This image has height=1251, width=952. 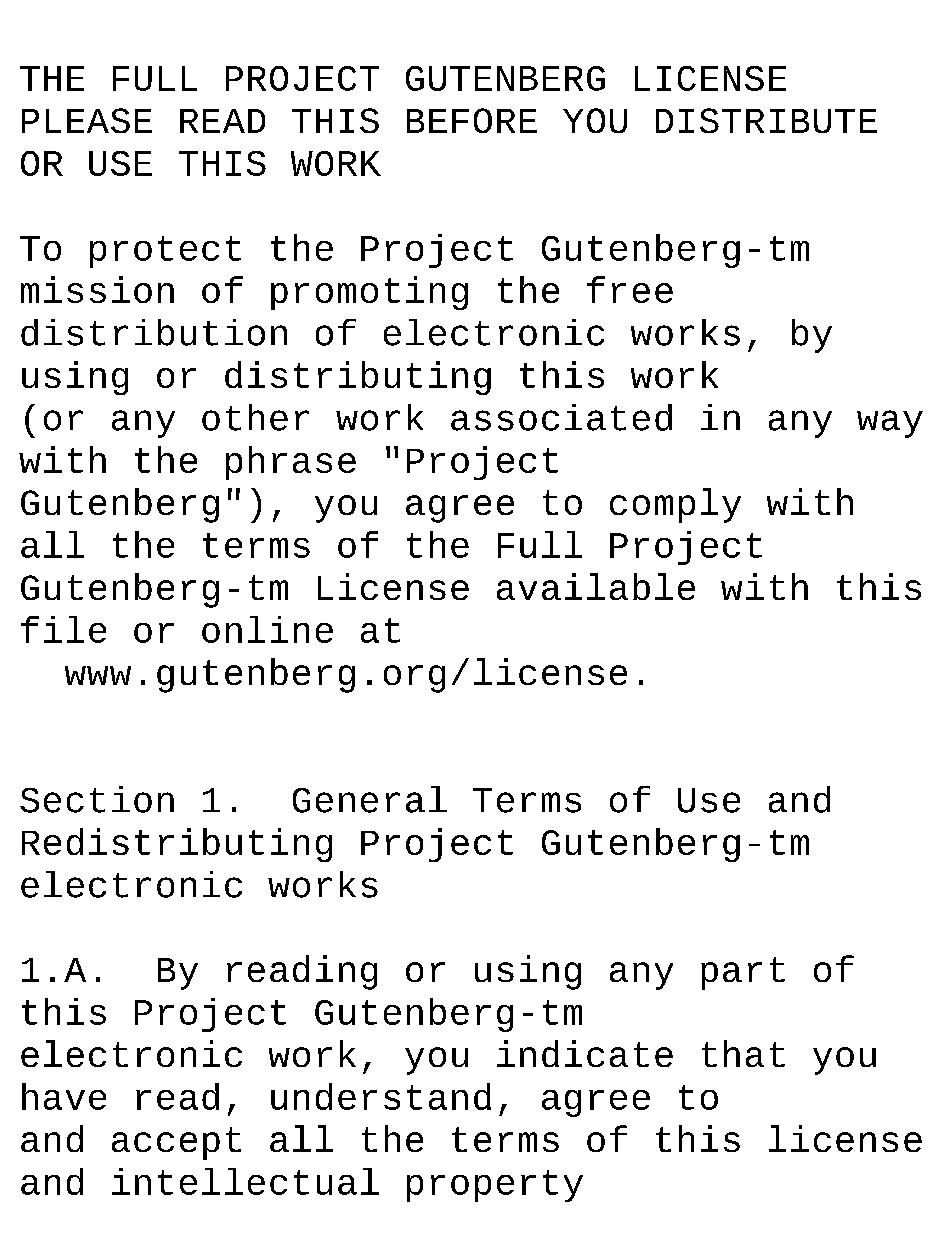 I want to click on DISTRIBUTE, so click(x=766, y=120).
